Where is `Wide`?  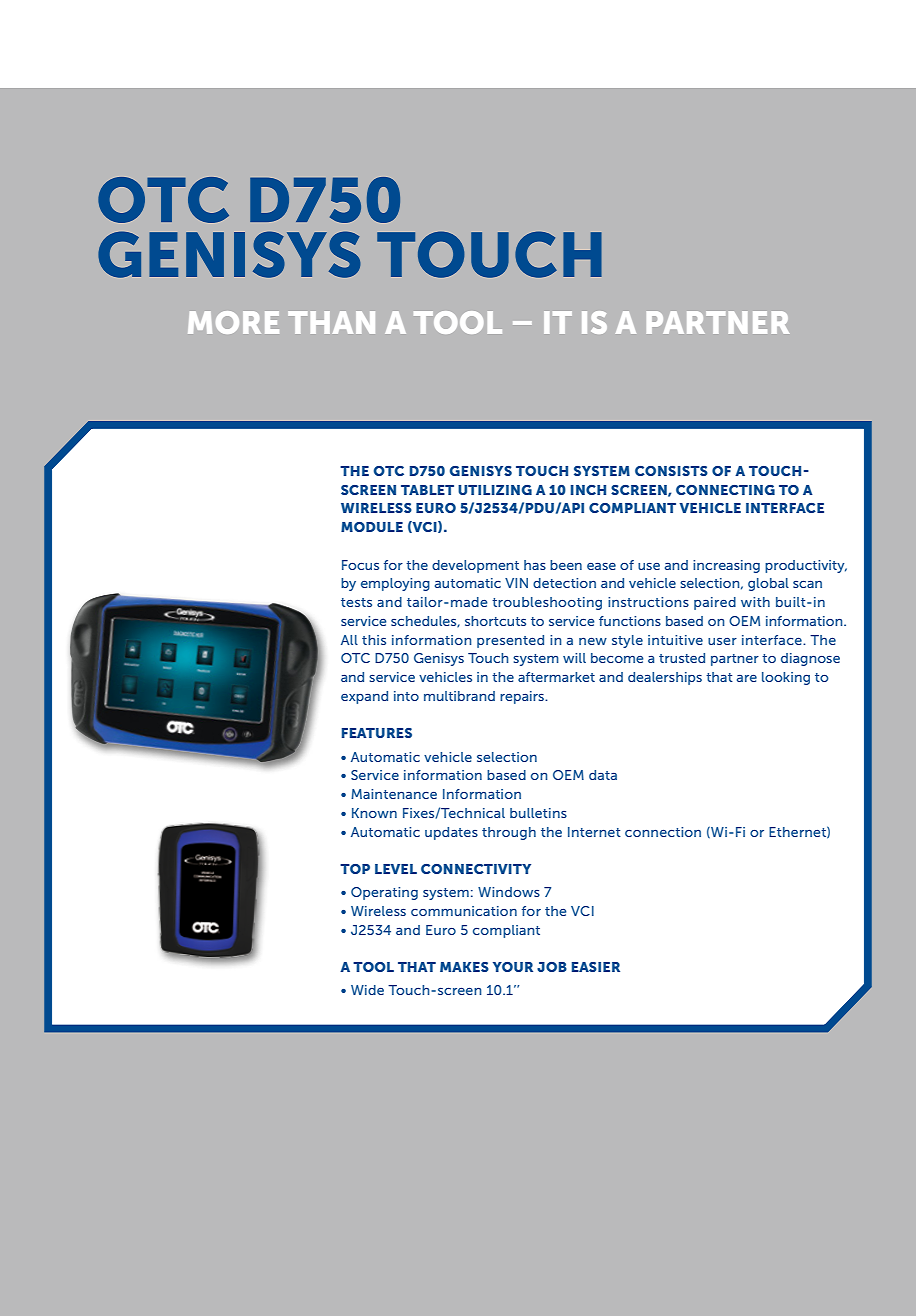 Wide is located at coordinates (367, 990).
